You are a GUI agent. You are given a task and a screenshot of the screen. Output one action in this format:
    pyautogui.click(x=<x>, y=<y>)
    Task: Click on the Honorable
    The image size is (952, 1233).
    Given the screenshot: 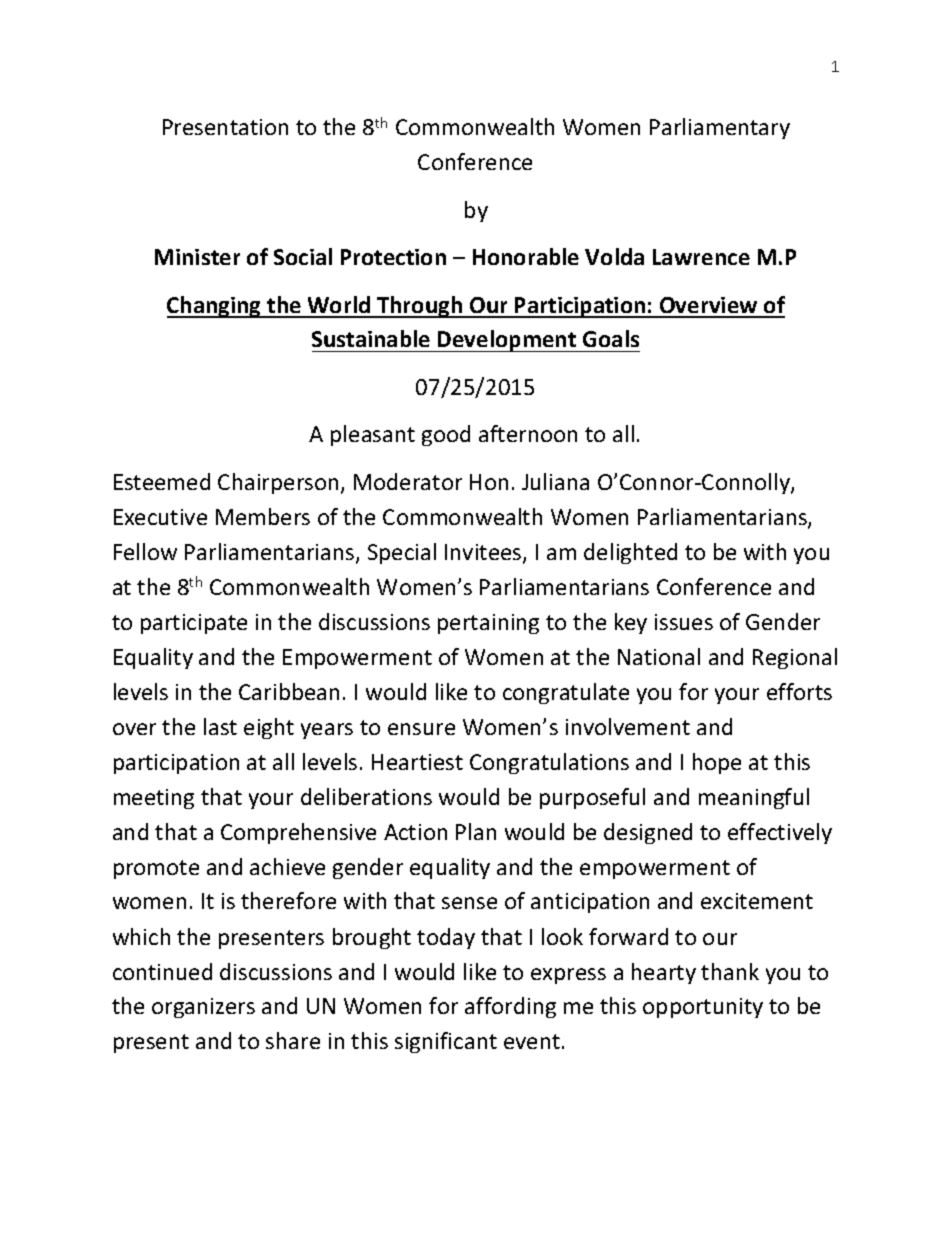 What is the action you would take?
    pyautogui.click(x=526, y=256)
